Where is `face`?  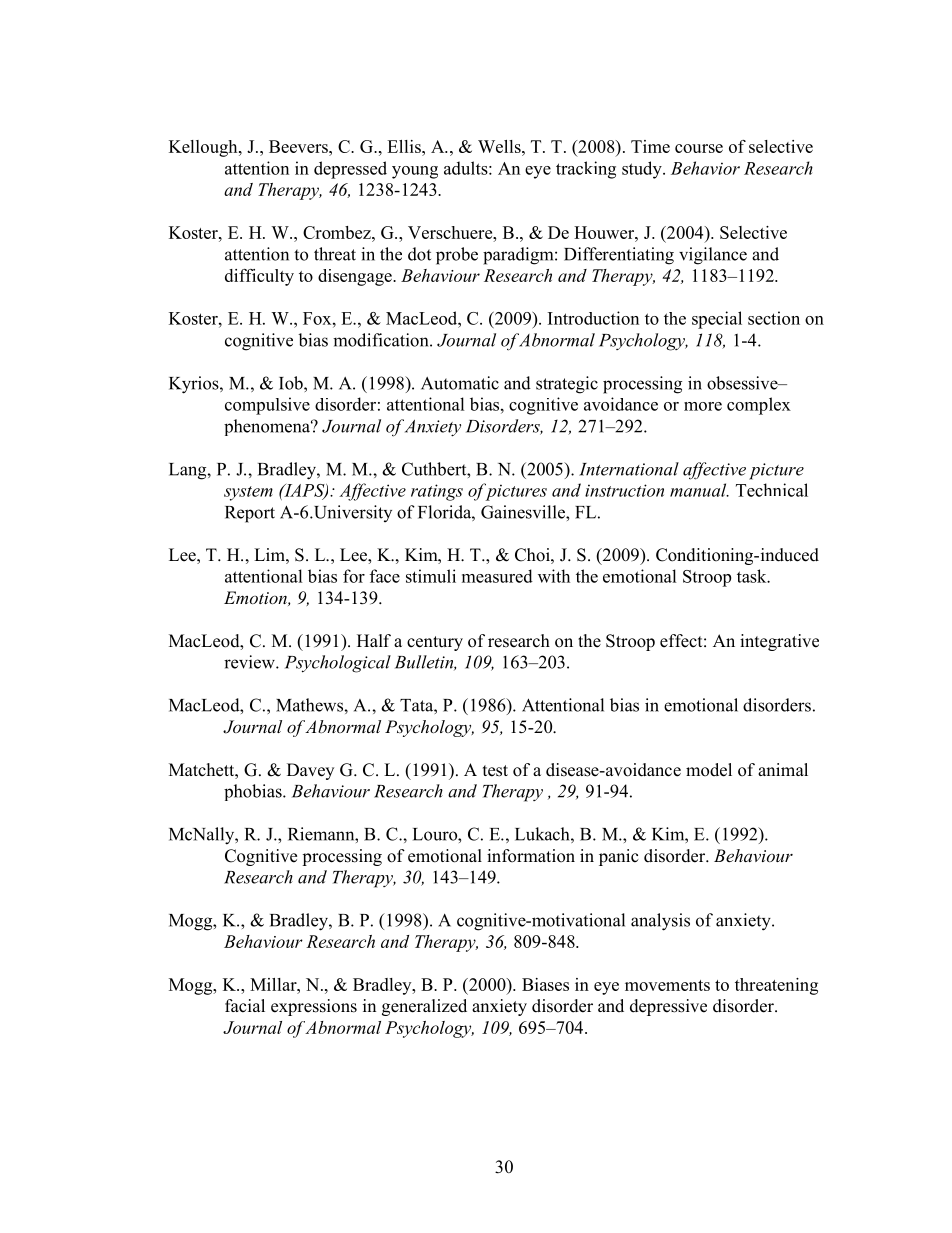 face is located at coordinates (385, 576).
